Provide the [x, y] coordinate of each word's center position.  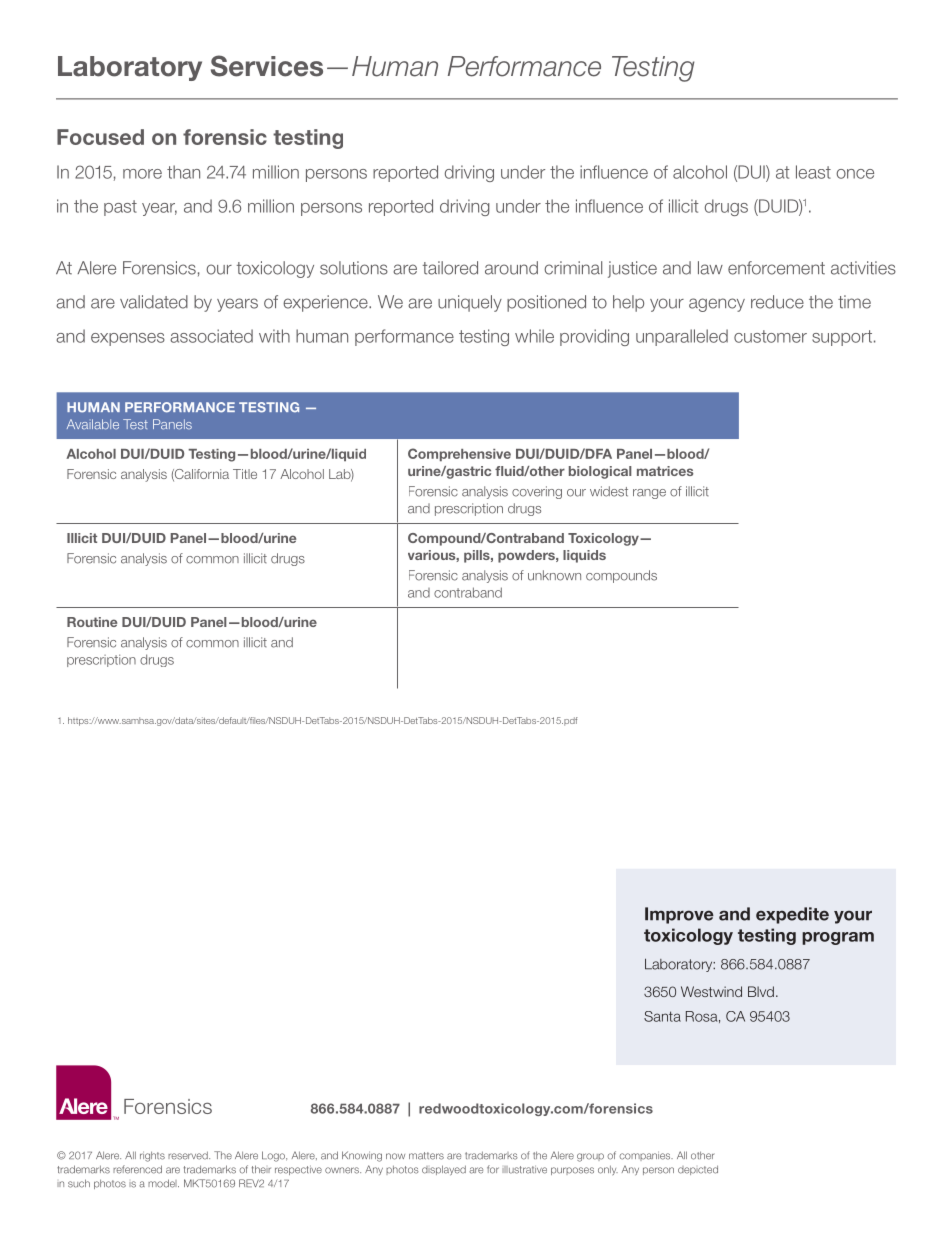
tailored [450, 268]
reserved [189, 1155]
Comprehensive [459, 454]
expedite [792, 915]
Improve [679, 915]
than [183, 172]
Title [245, 474]
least [813, 172]
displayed [444, 1170]
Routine [92, 622]
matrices [665, 471]
